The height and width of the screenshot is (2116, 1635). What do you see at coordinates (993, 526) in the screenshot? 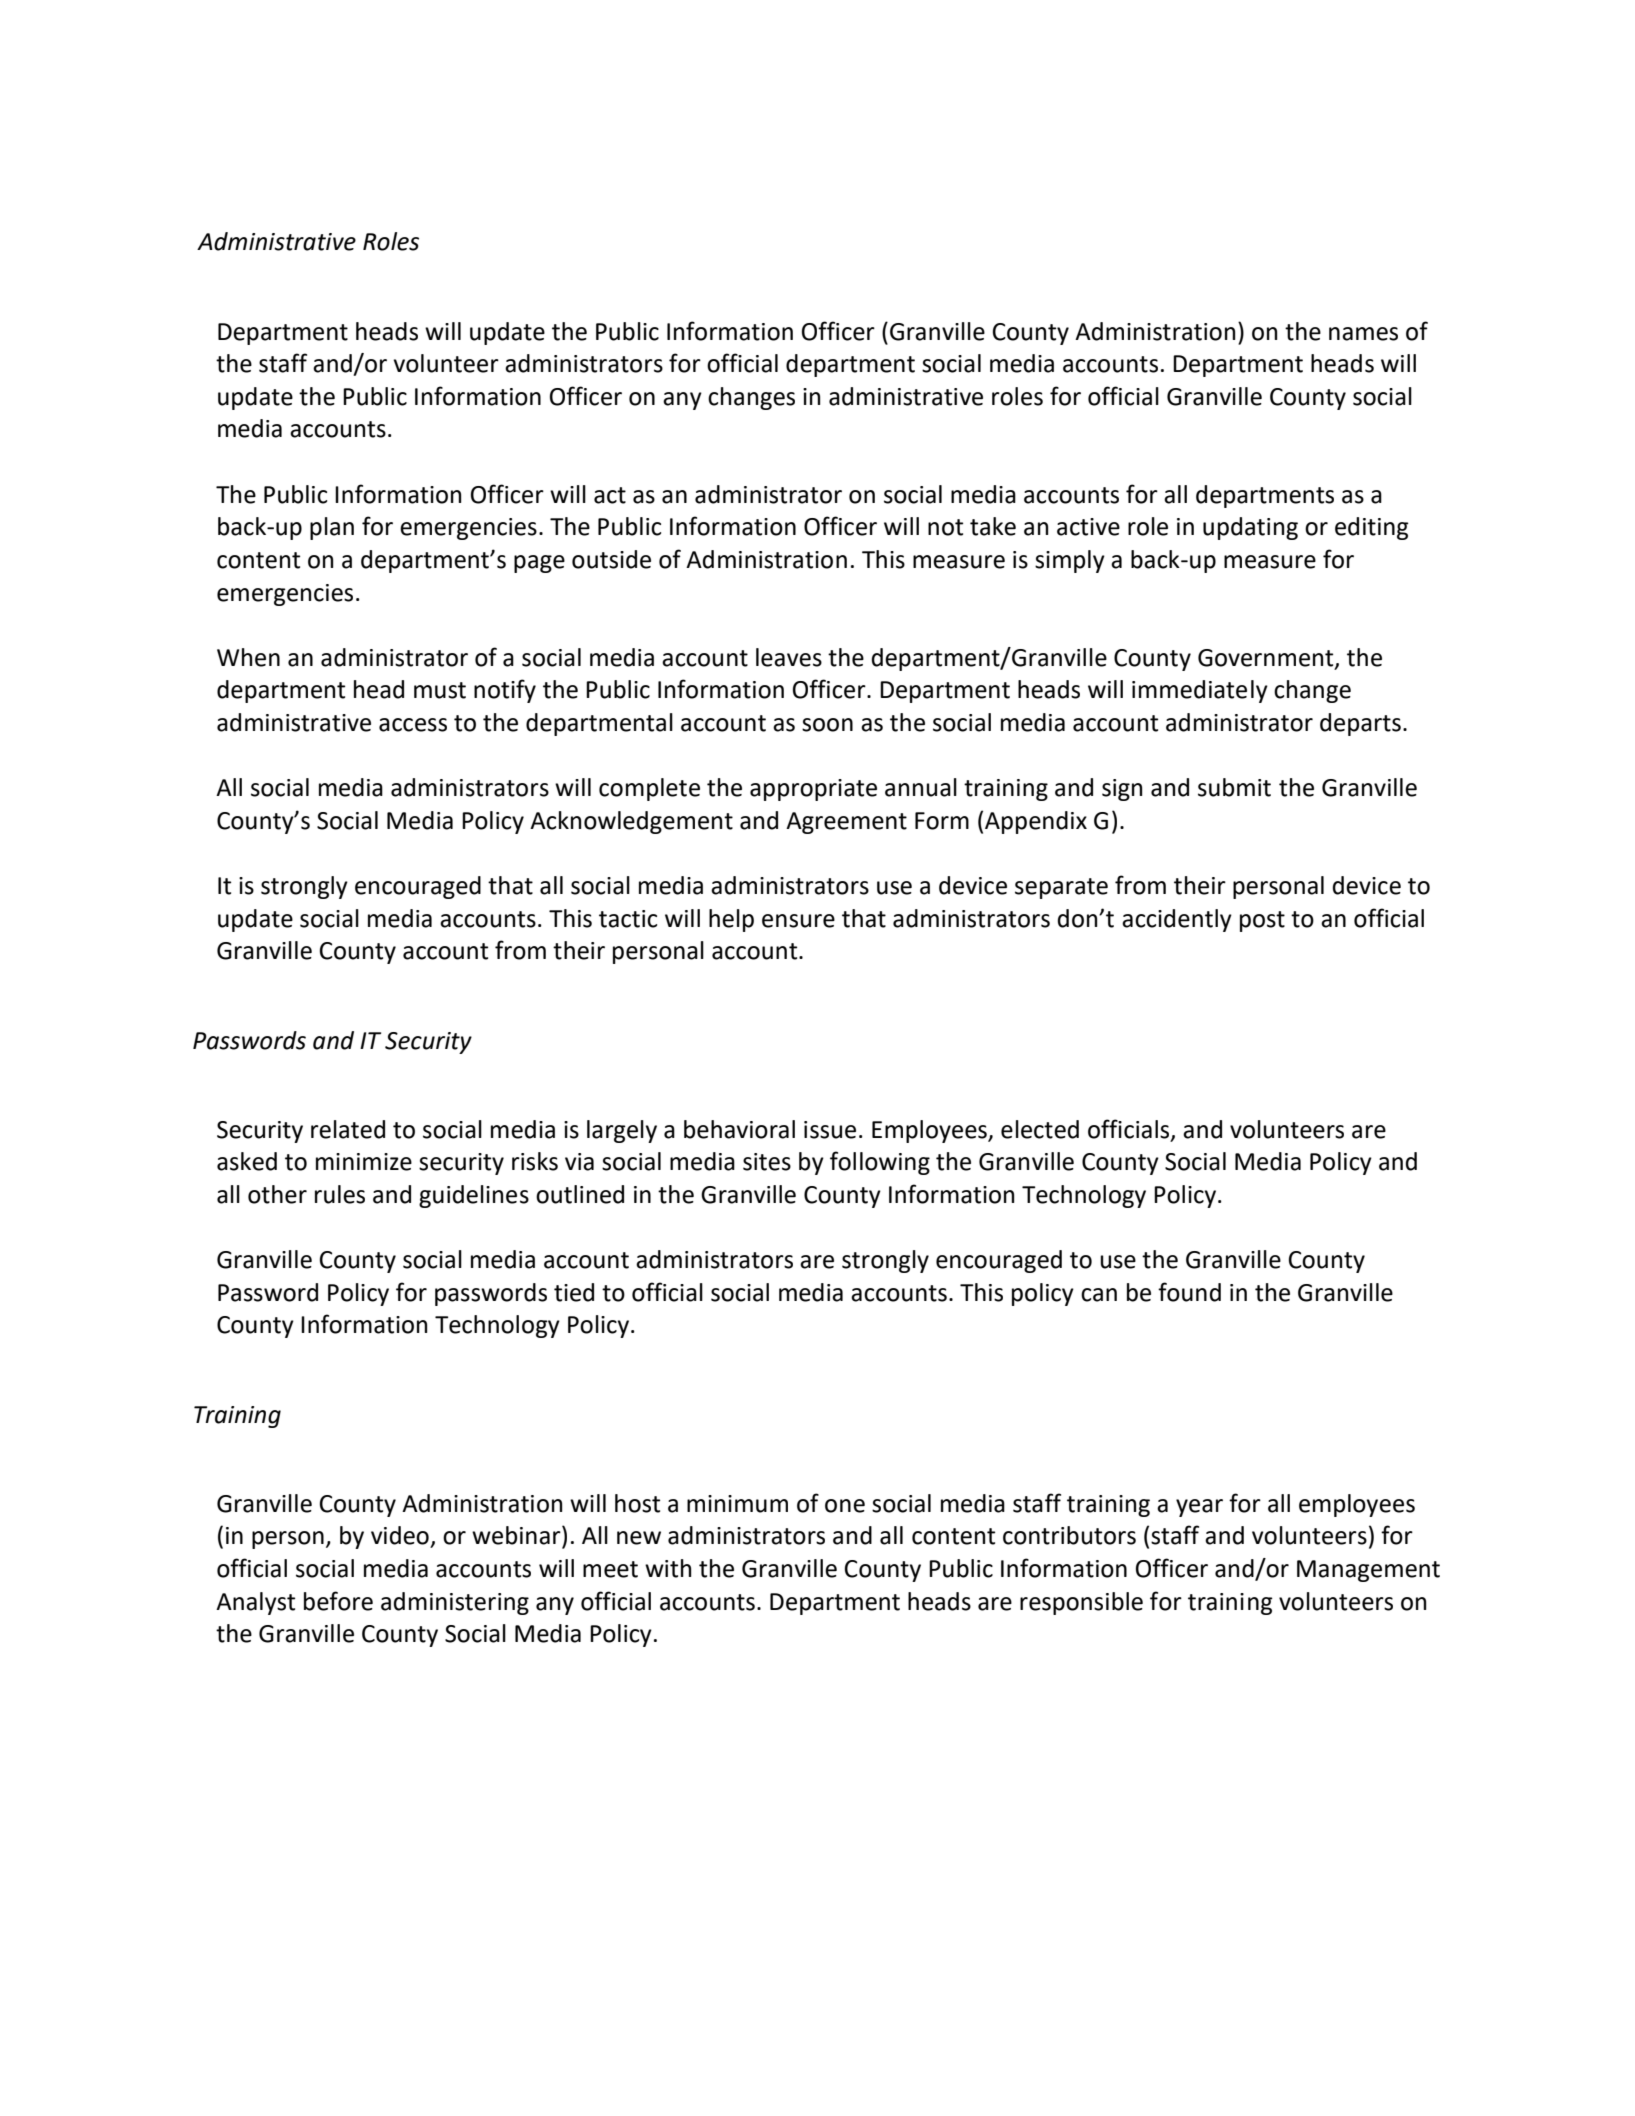
I see `take` at bounding box center [993, 526].
